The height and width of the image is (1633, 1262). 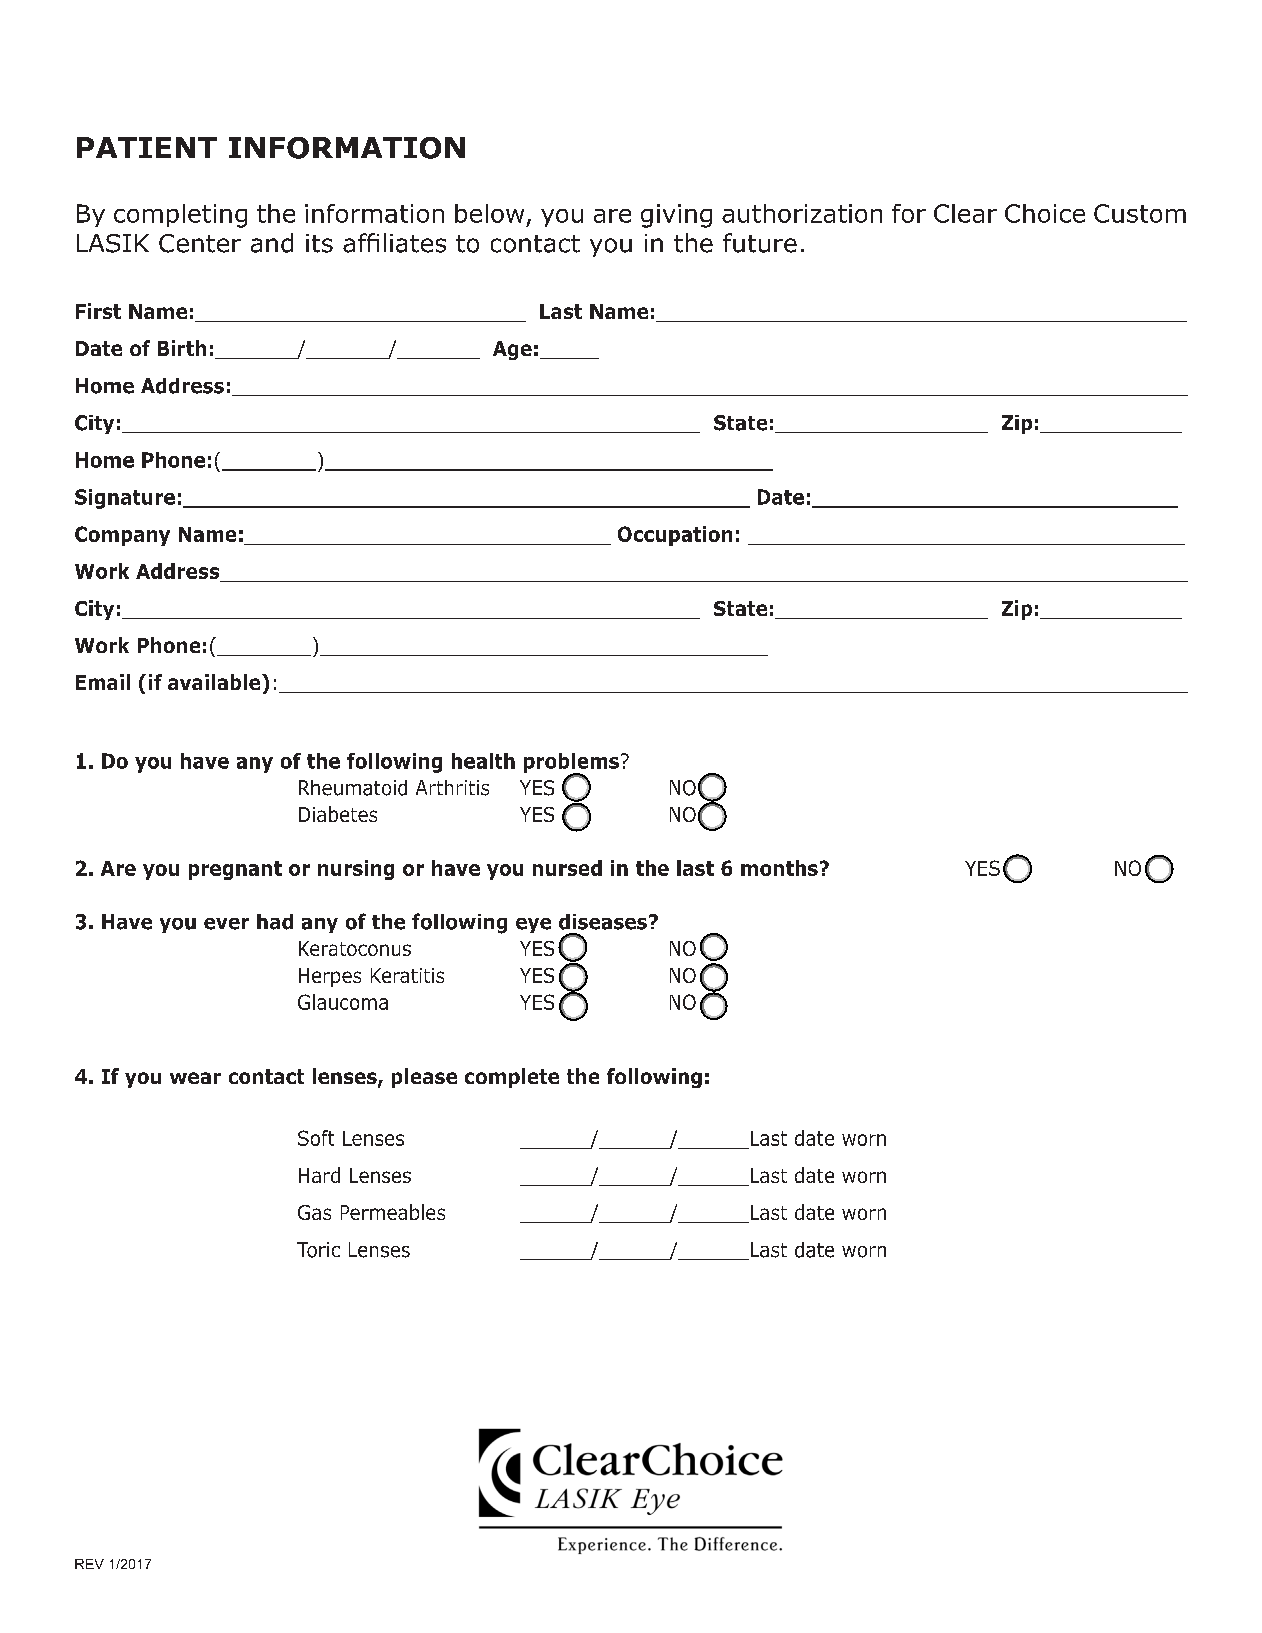 What do you see at coordinates (195, 1078) in the image?
I see `wear` at bounding box center [195, 1078].
